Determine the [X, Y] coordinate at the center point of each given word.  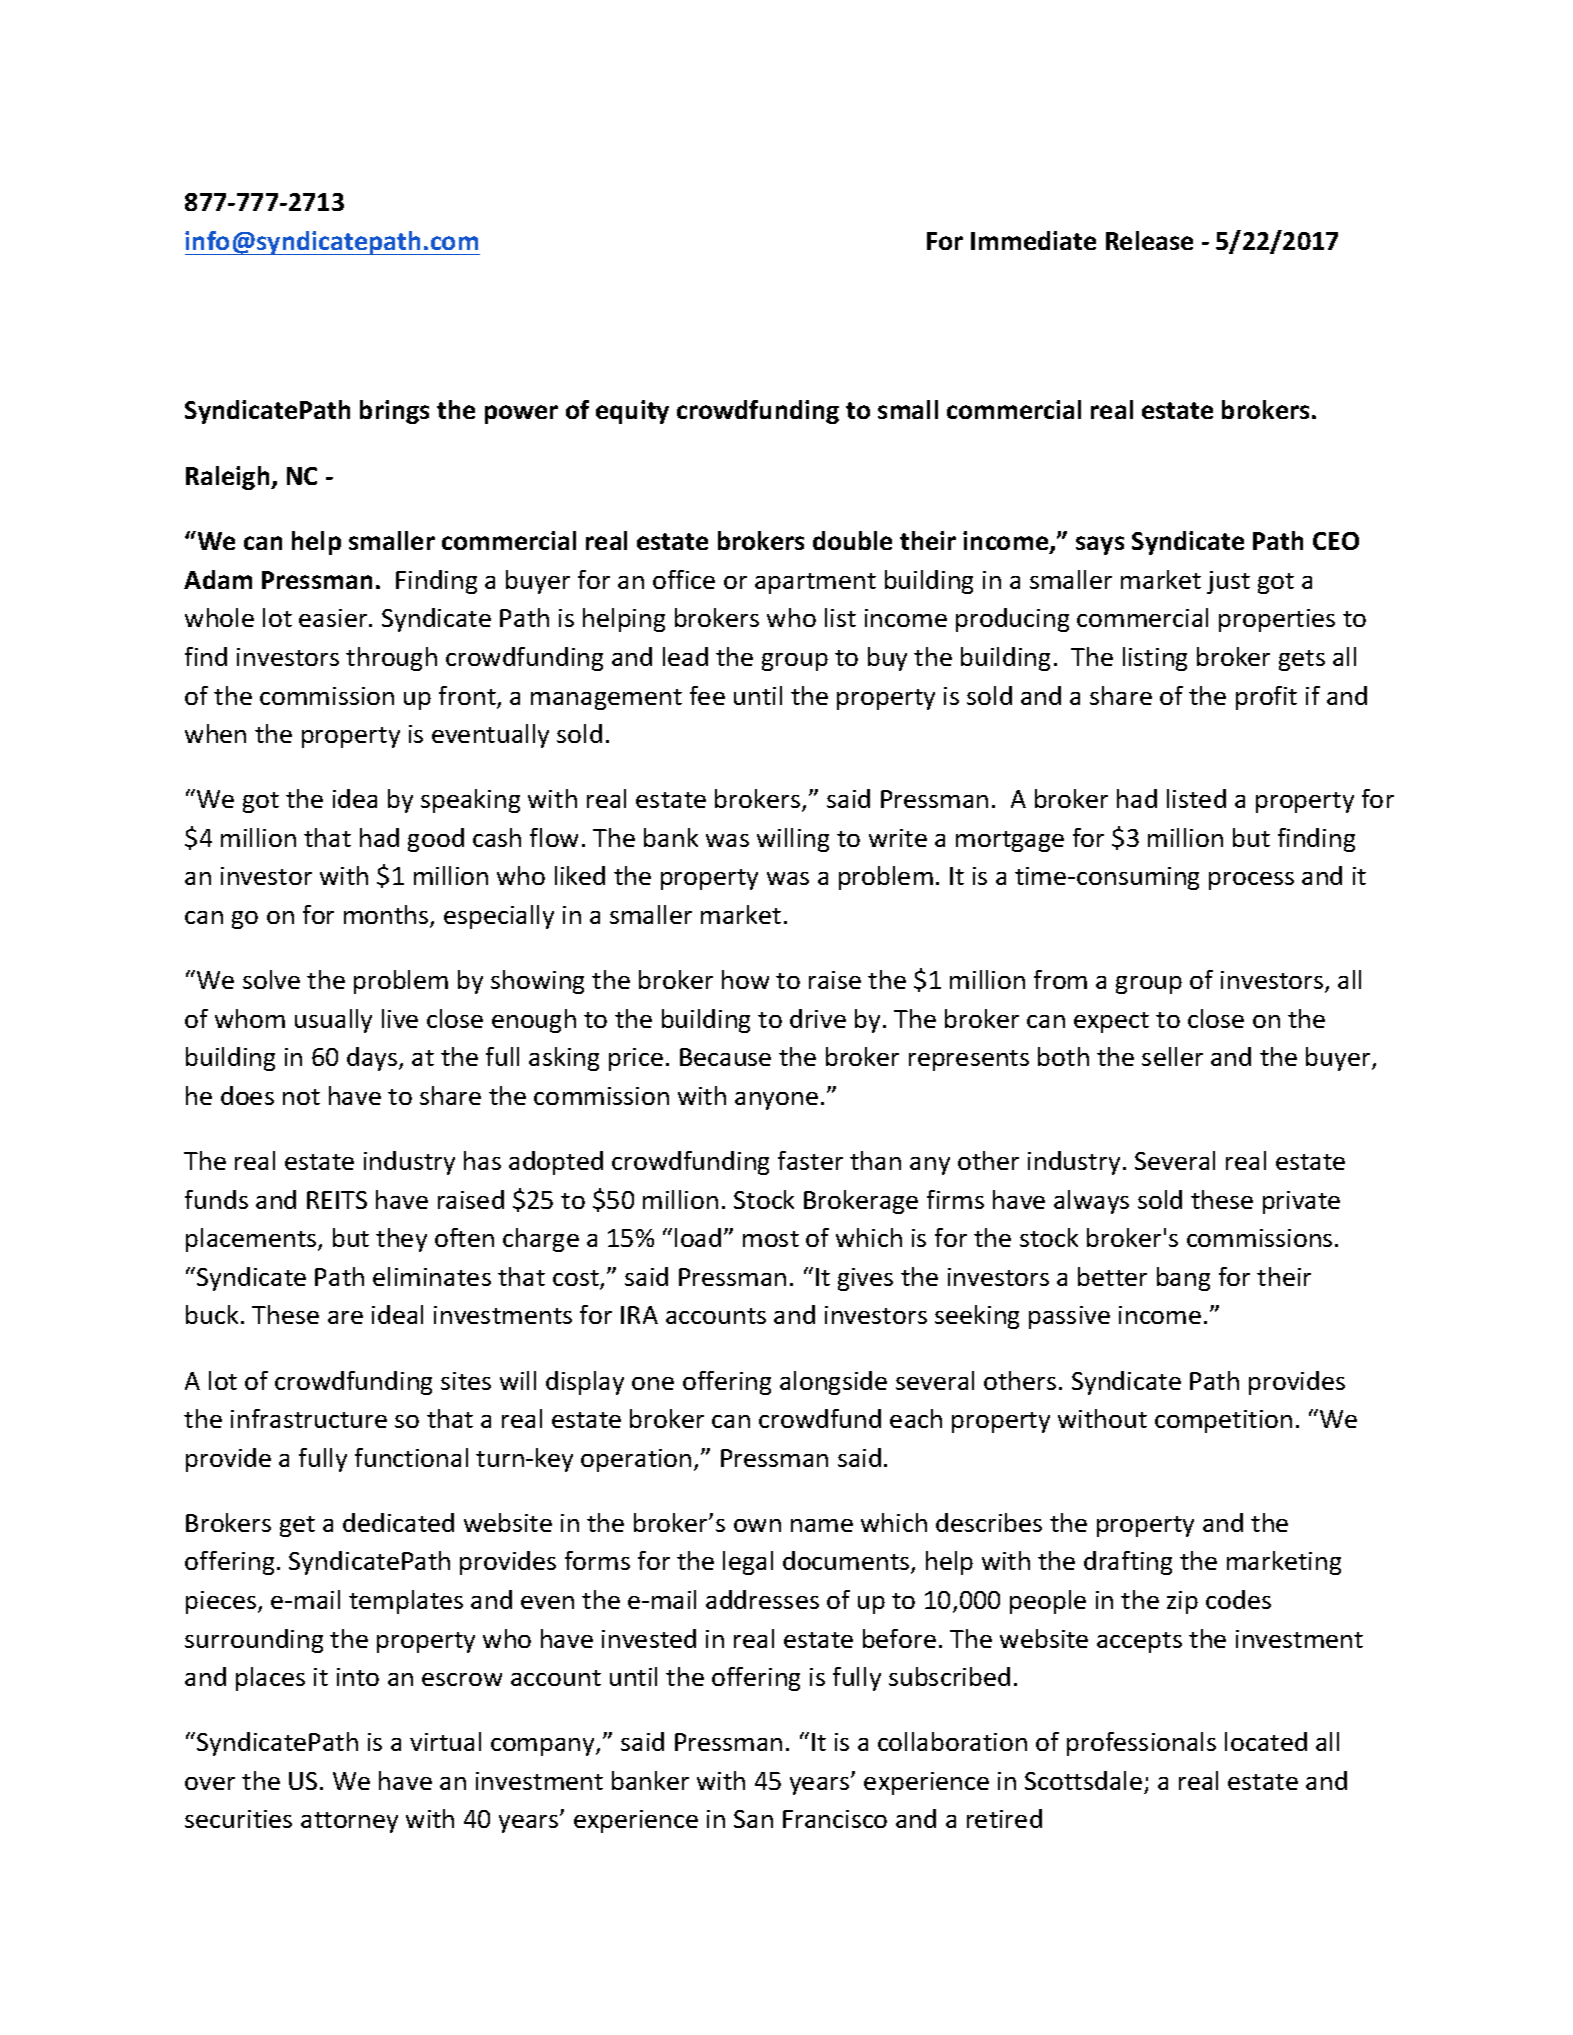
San [753, 1819]
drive [818, 1018]
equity [632, 412]
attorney [349, 1822]
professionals [1141, 1744]
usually [333, 1021]
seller [1172, 1056]
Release [1149, 240]
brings [394, 412]
